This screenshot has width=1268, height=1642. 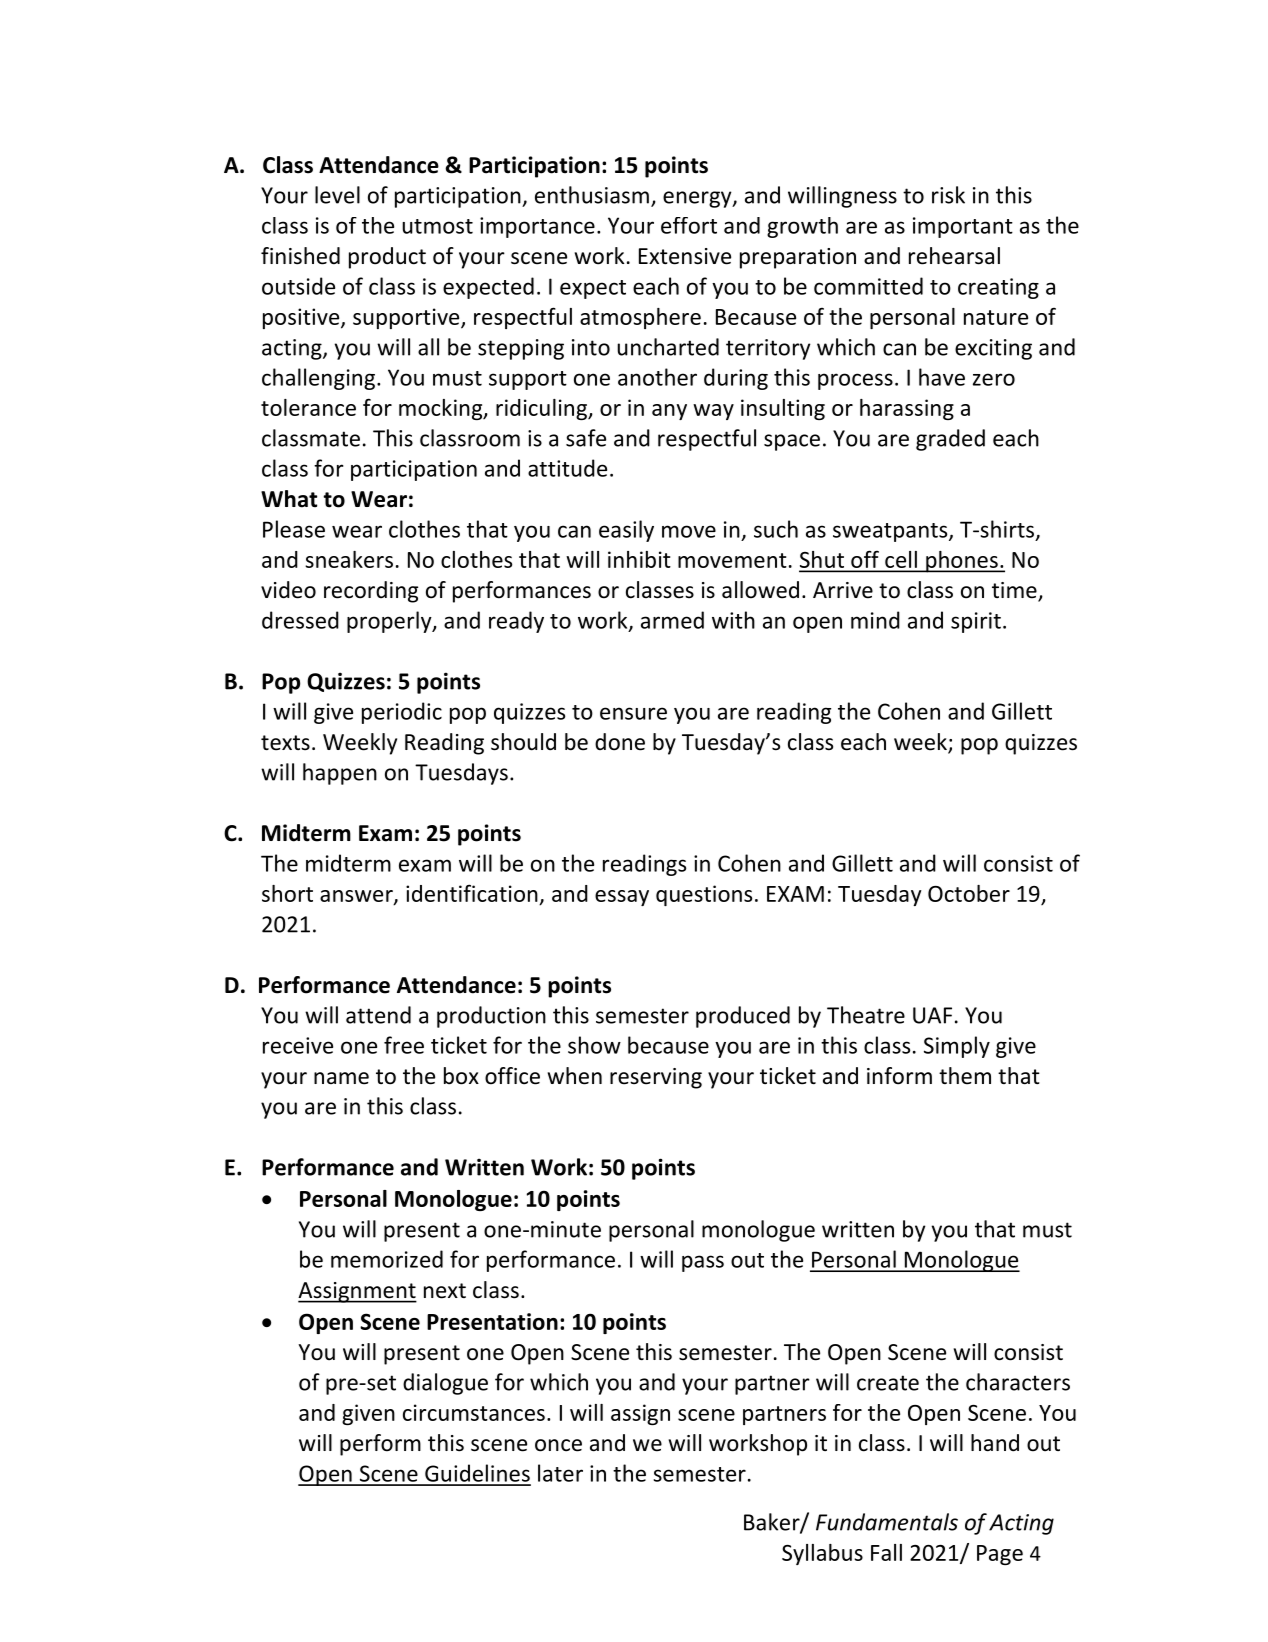 I want to click on later, so click(x=560, y=1473).
